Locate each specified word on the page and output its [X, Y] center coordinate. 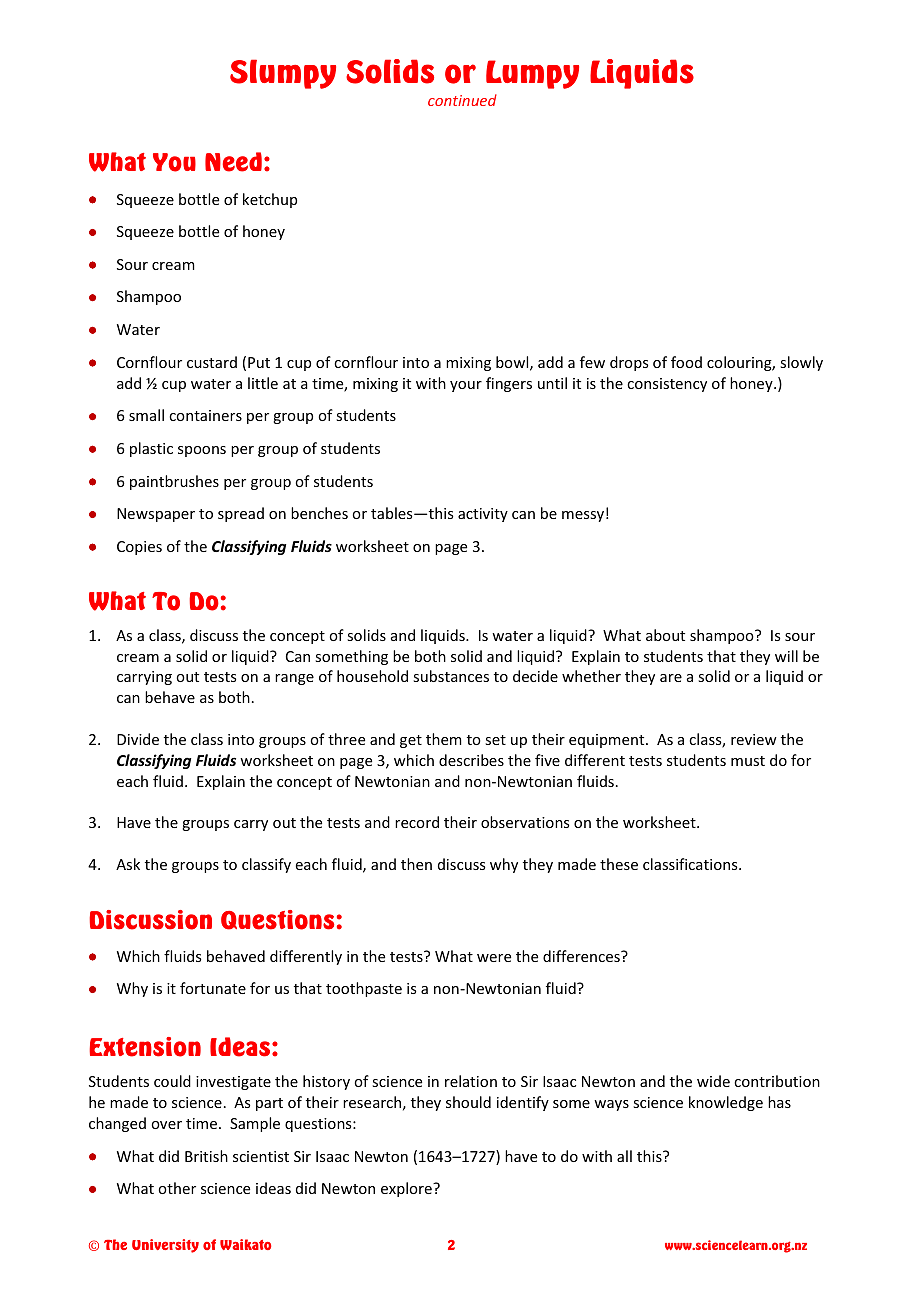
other [177, 1188]
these [619, 864]
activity [483, 515]
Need [233, 162]
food [686, 362]
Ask [128, 864]
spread [241, 514]
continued [462, 100]
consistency [667, 385]
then [416, 864]
